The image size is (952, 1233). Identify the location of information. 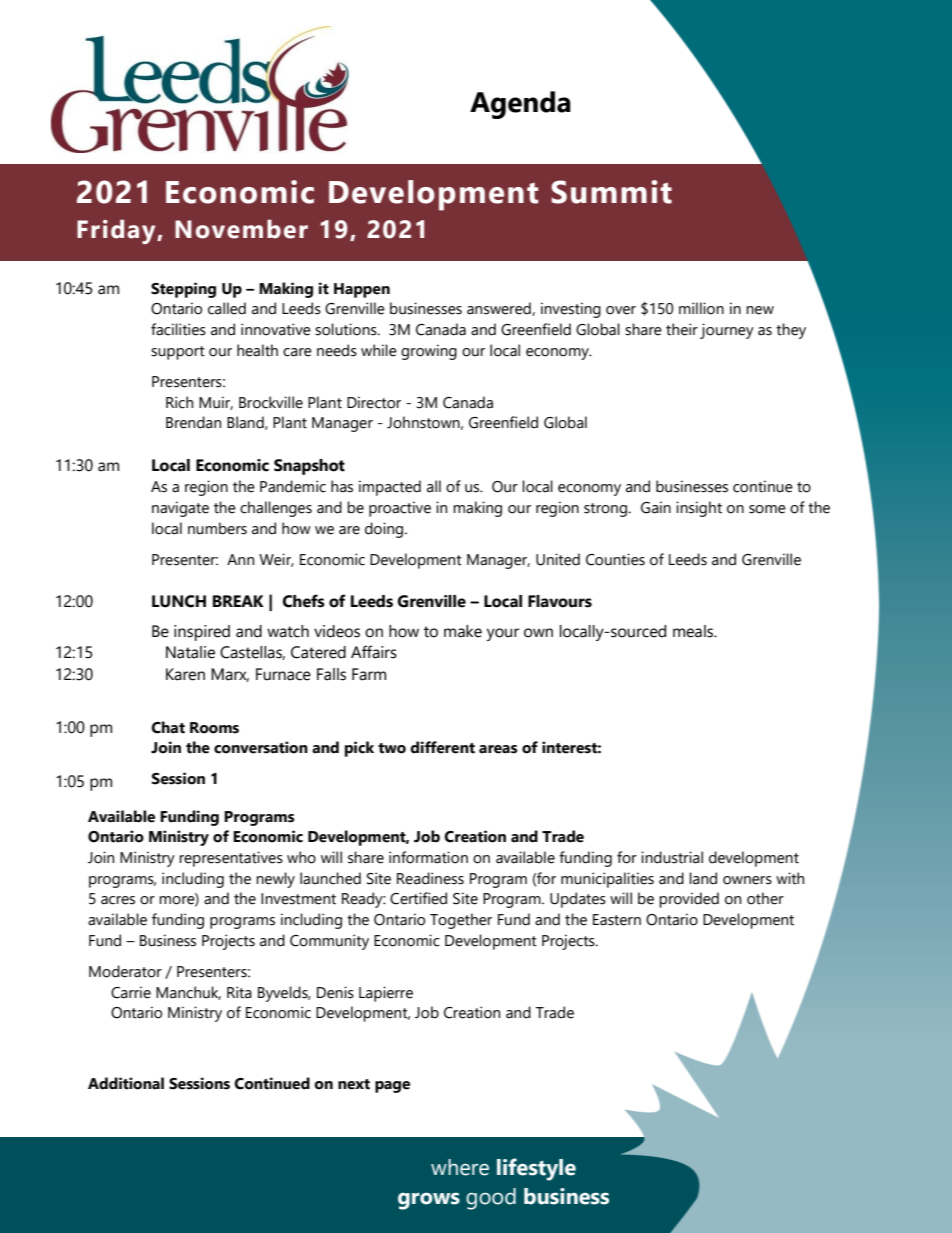
(428, 857).
